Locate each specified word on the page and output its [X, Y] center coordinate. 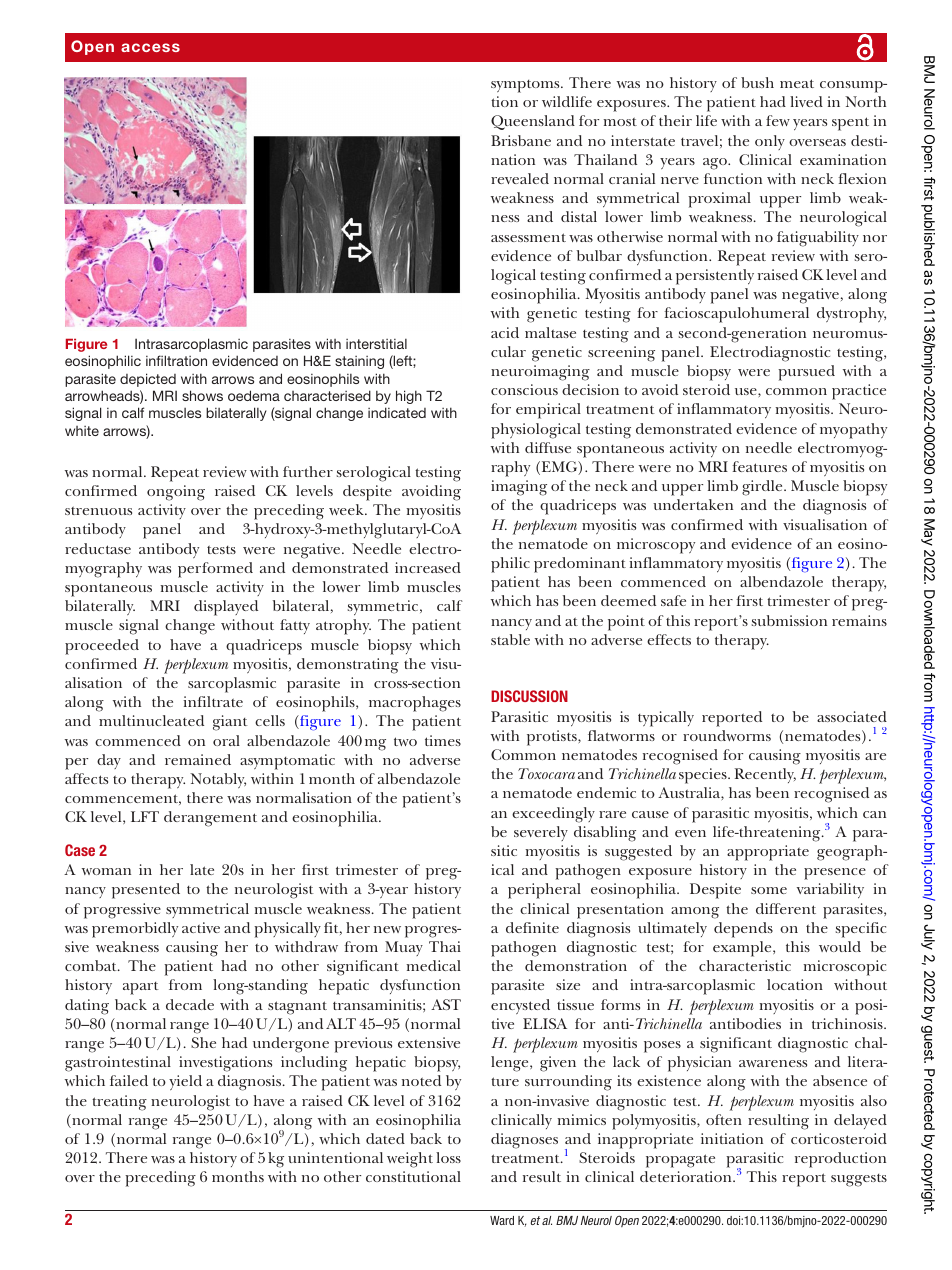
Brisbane [521, 140]
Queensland [533, 122]
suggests [859, 1180]
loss [448, 1157]
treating [119, 1103]
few [778, 120]
